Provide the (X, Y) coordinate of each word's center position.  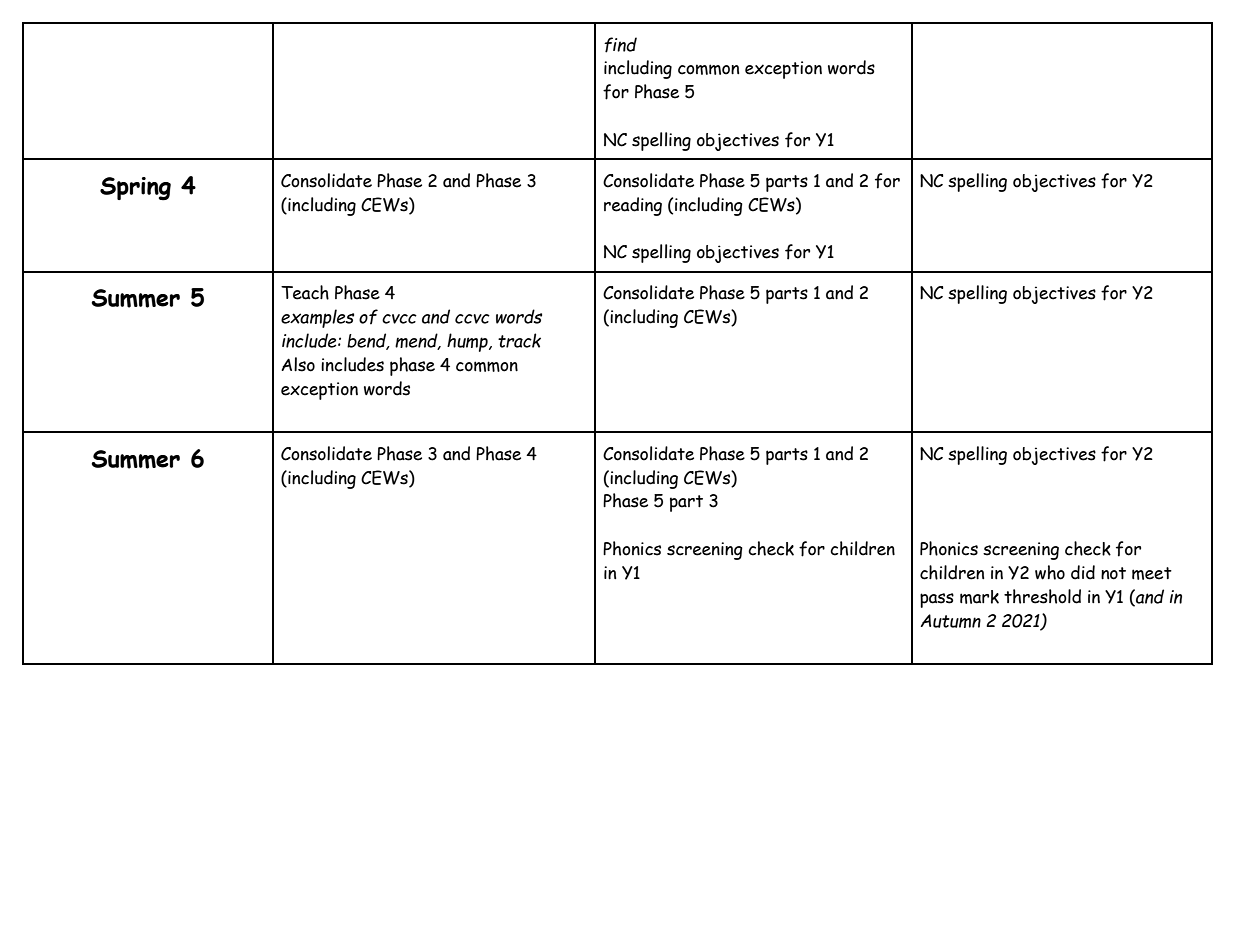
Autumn (951, 621)
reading (633, 206)
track (519, 340)
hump (468, 342)
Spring (135, 189)
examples (317, 318)
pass (937, 600)
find (620, 45)
